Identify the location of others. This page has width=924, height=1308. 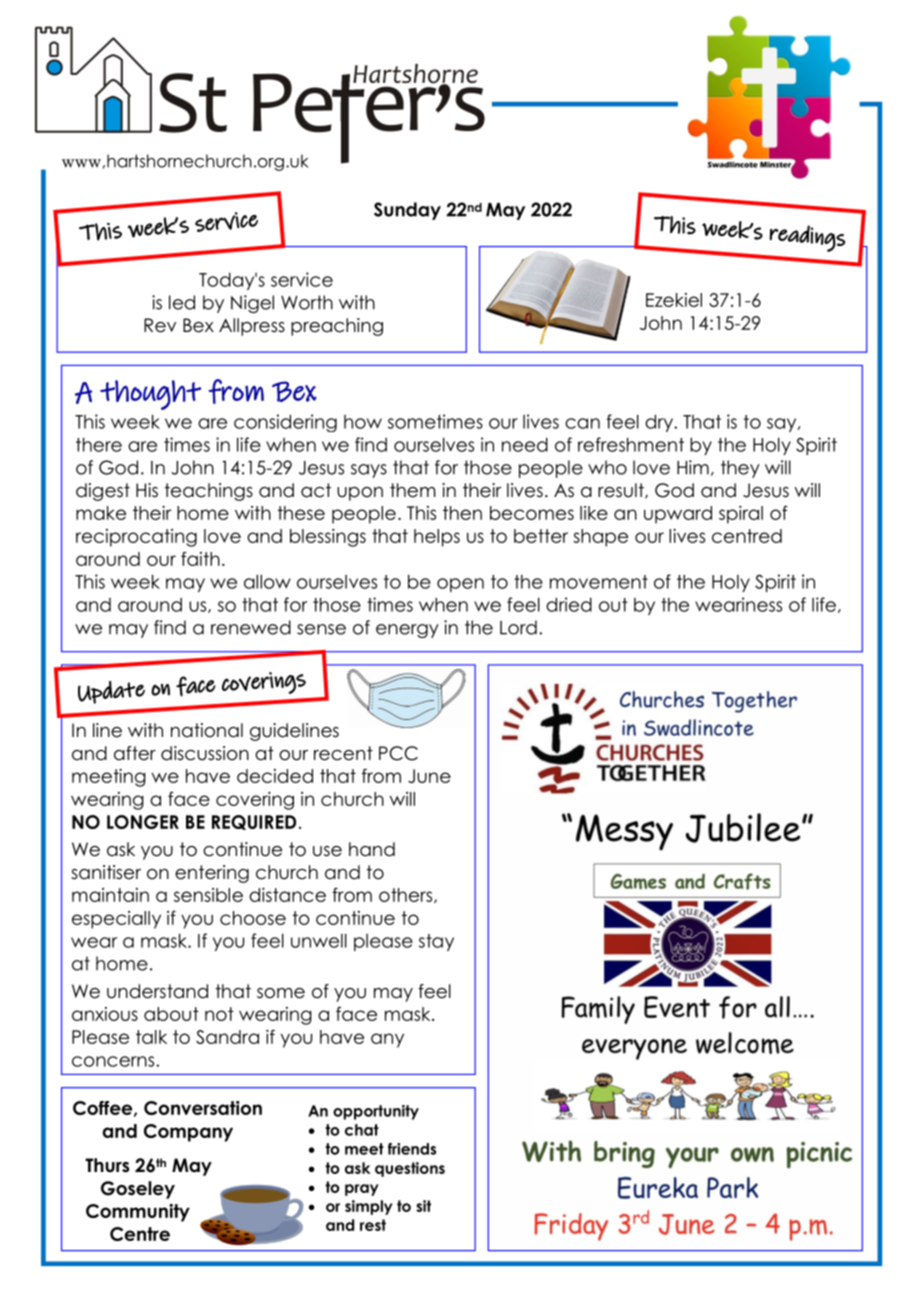
(407, 895).
